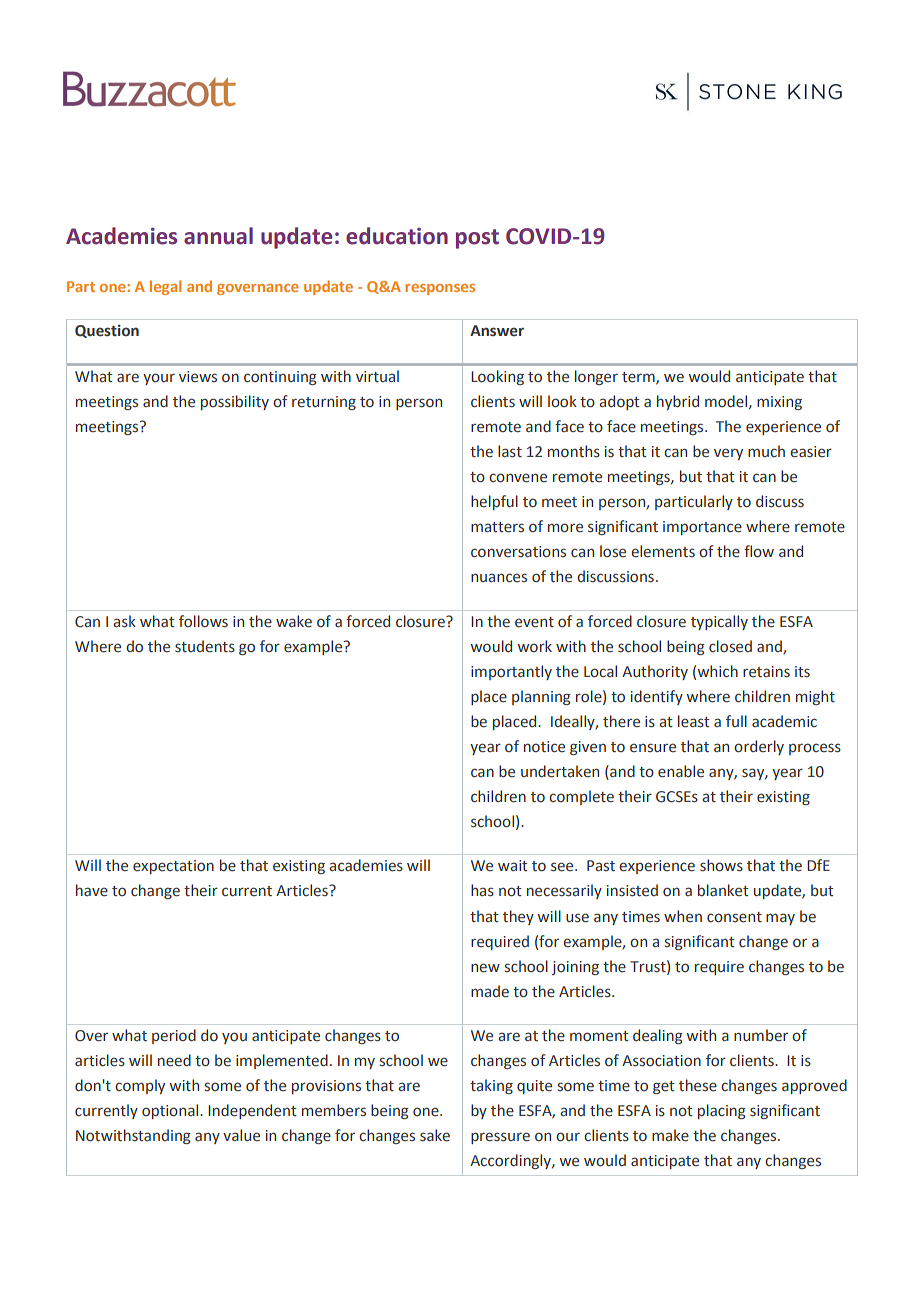  Describe the element at coordinates (440, 289) in the page. I see `responses` at that location.
